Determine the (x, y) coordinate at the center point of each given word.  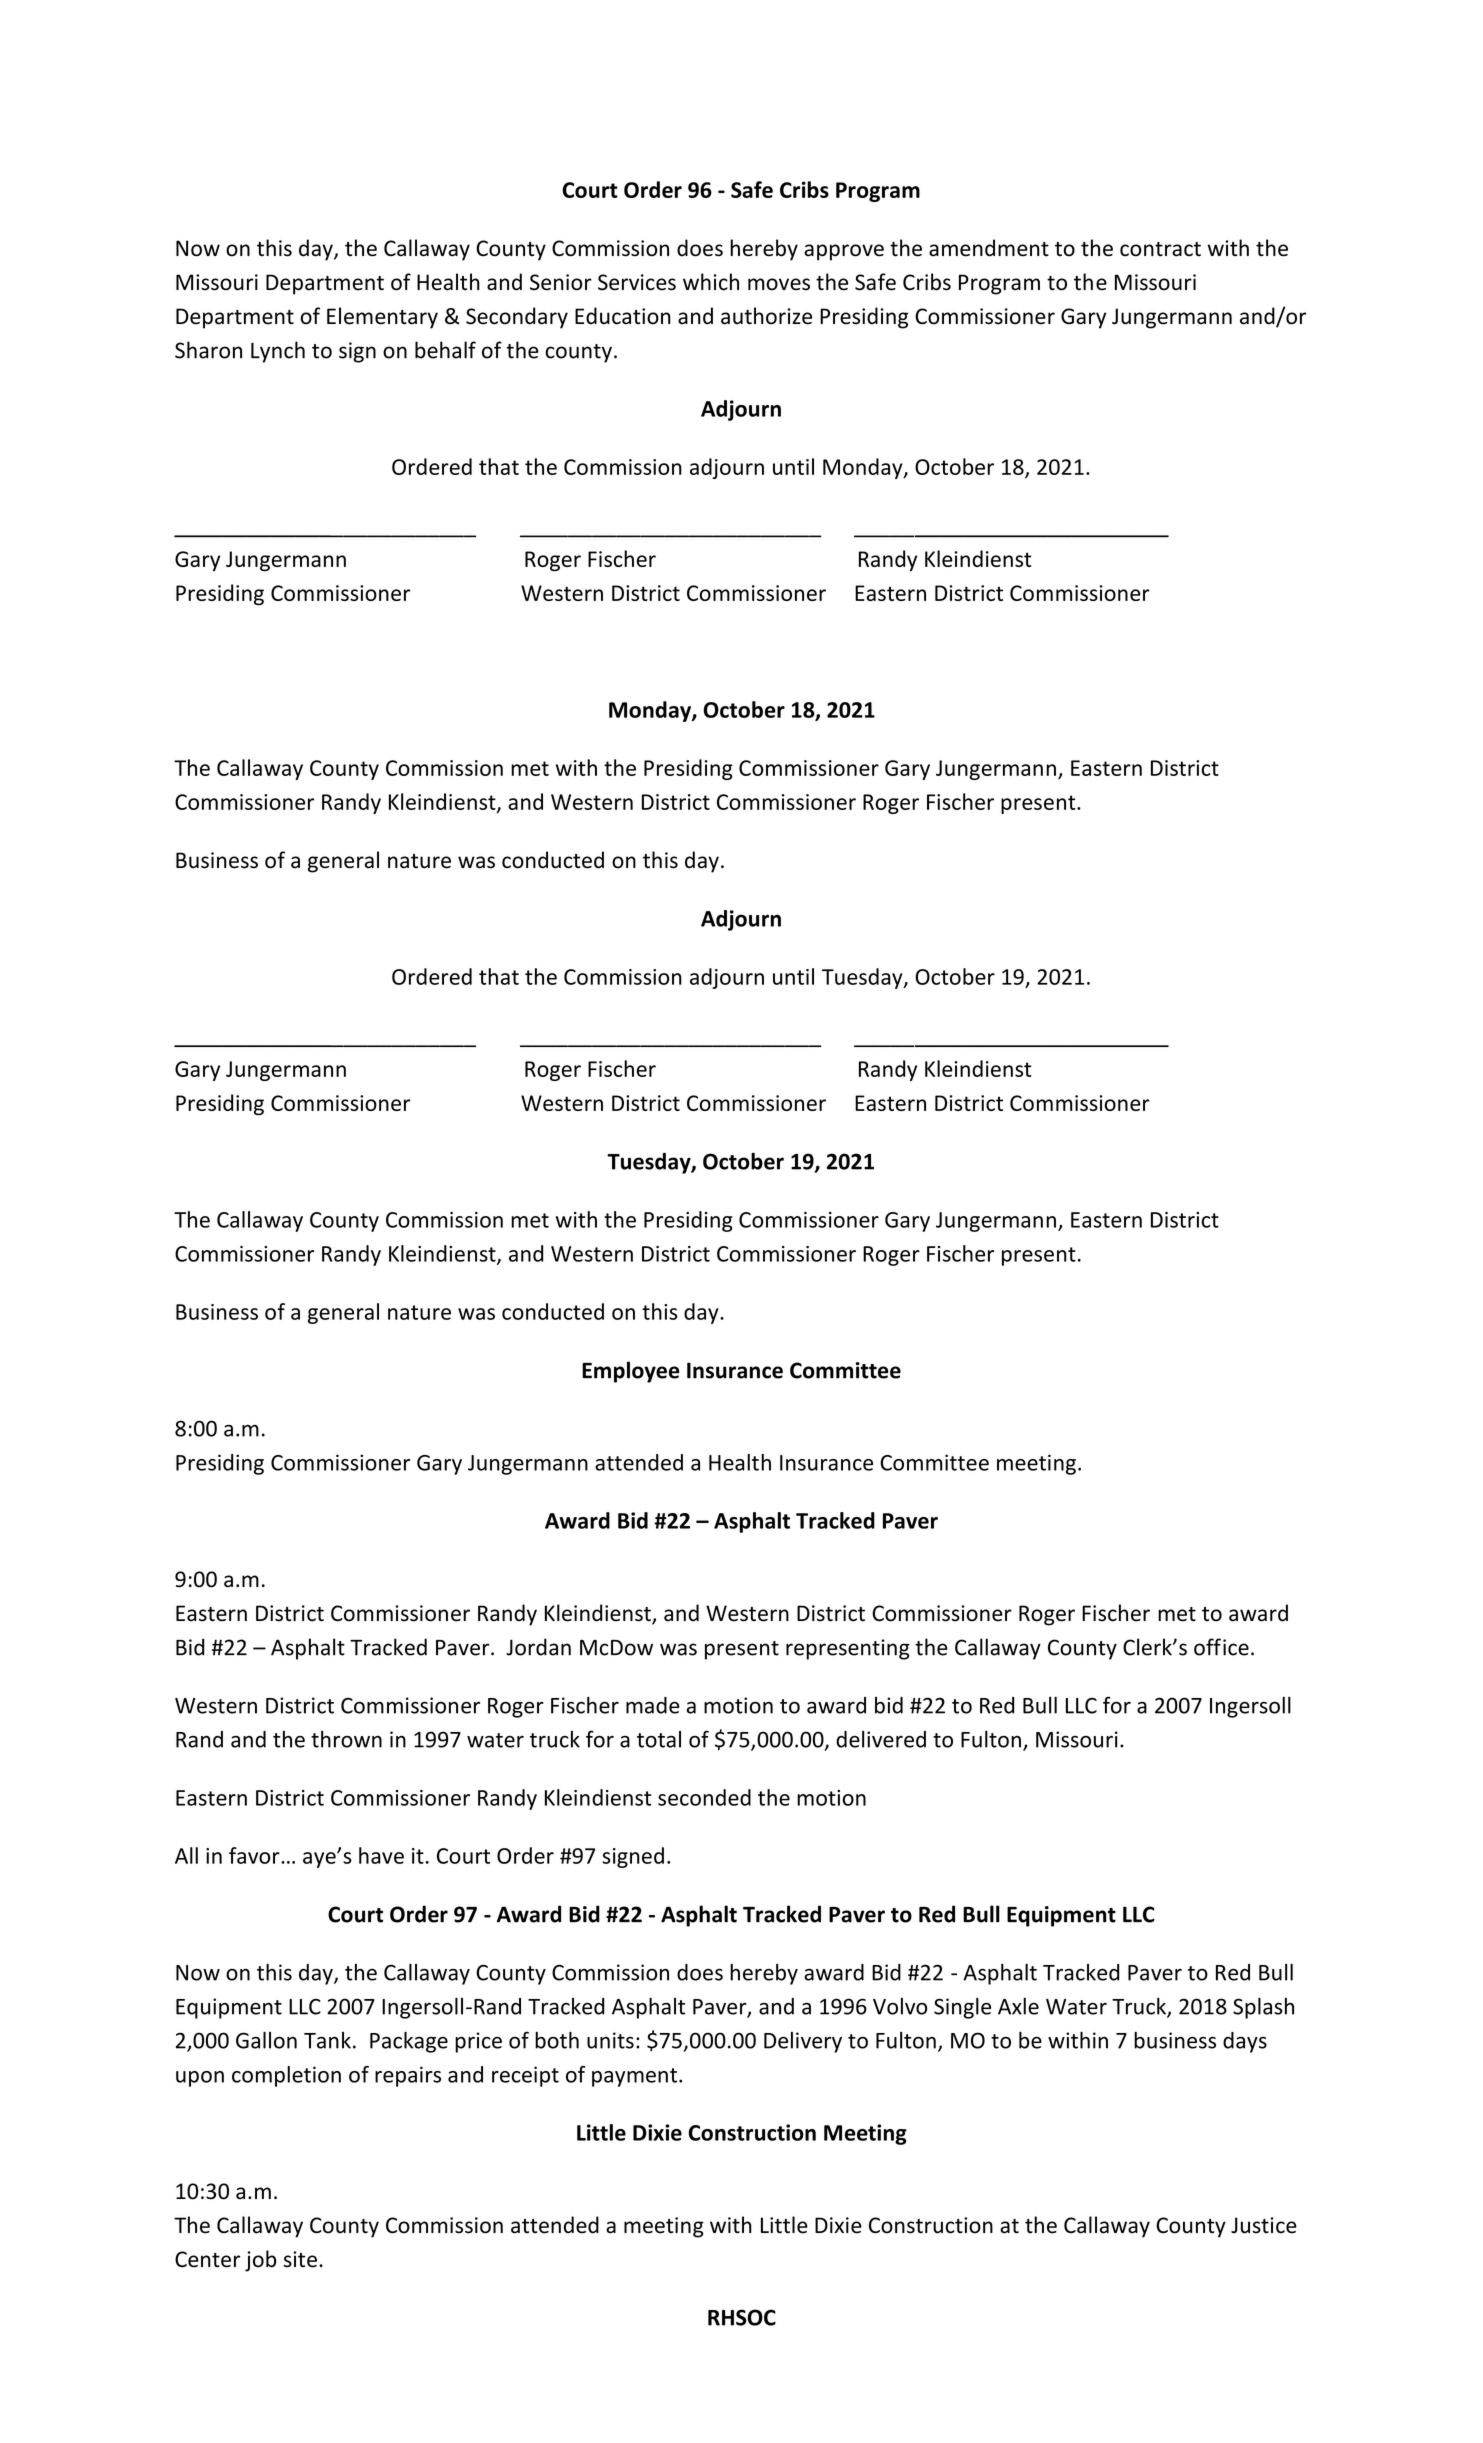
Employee (631, 1372)
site (300, 2259)
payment (634, 2077)
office (1221, 1647)
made (653, 1705)
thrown (346, 1739)
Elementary (382, 318)
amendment (989, 248)
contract (1160, 249)
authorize (766, 316)
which (711, 282)
